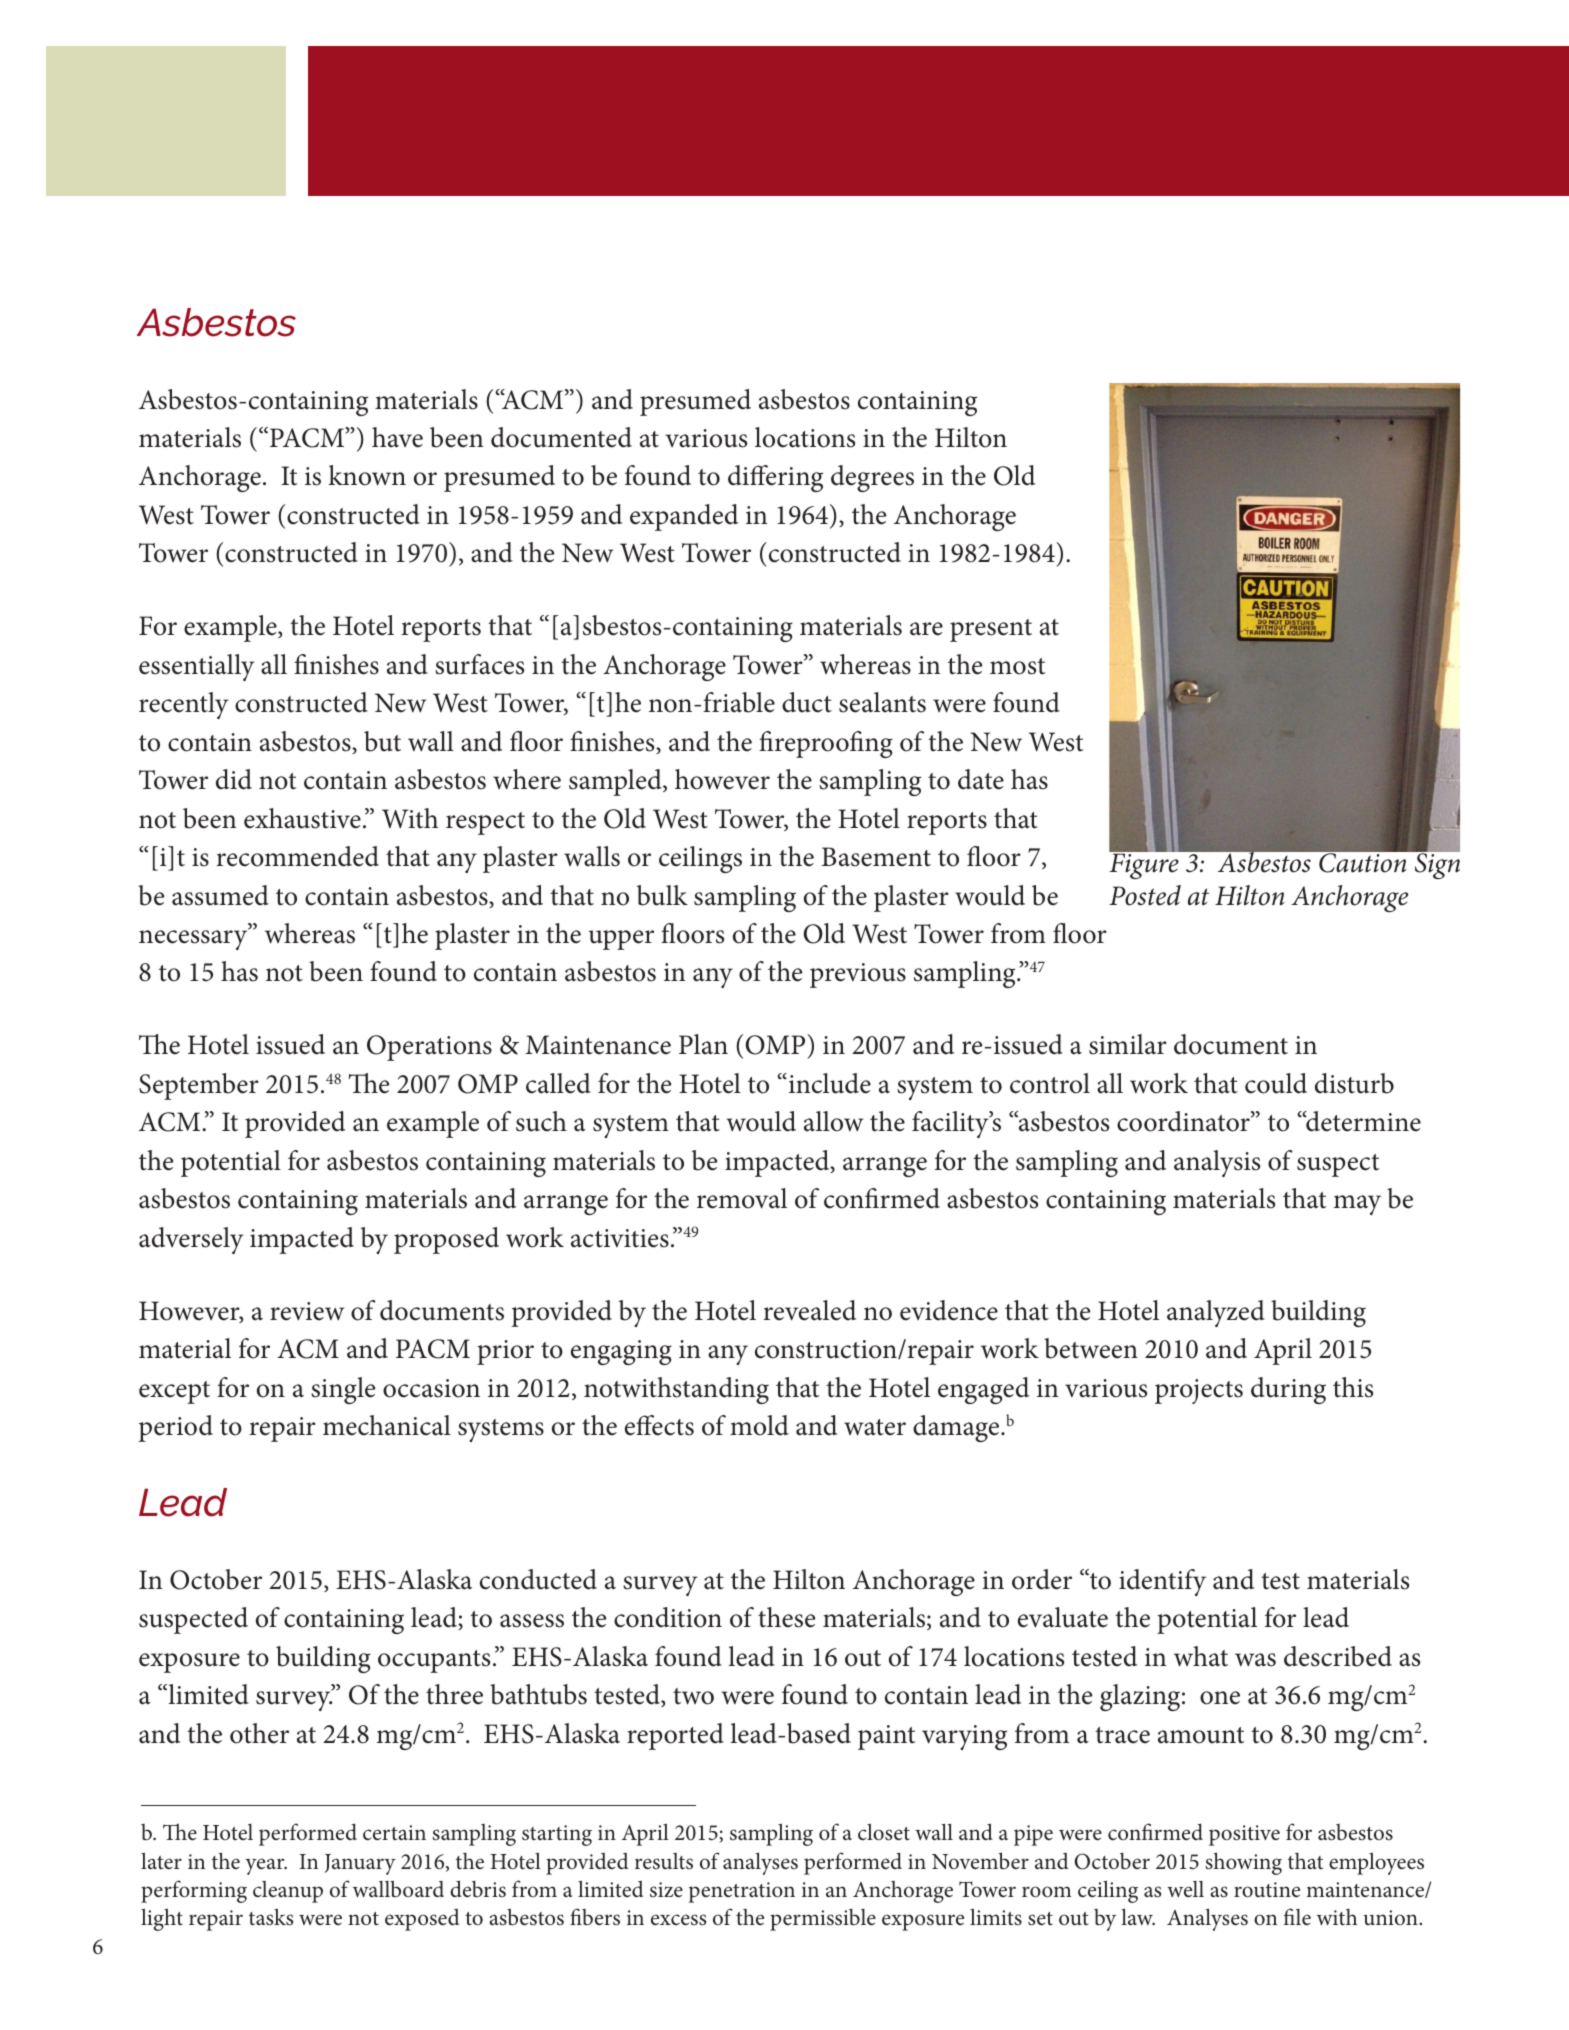  I want to click on cleanup, so click(288, 1892).
